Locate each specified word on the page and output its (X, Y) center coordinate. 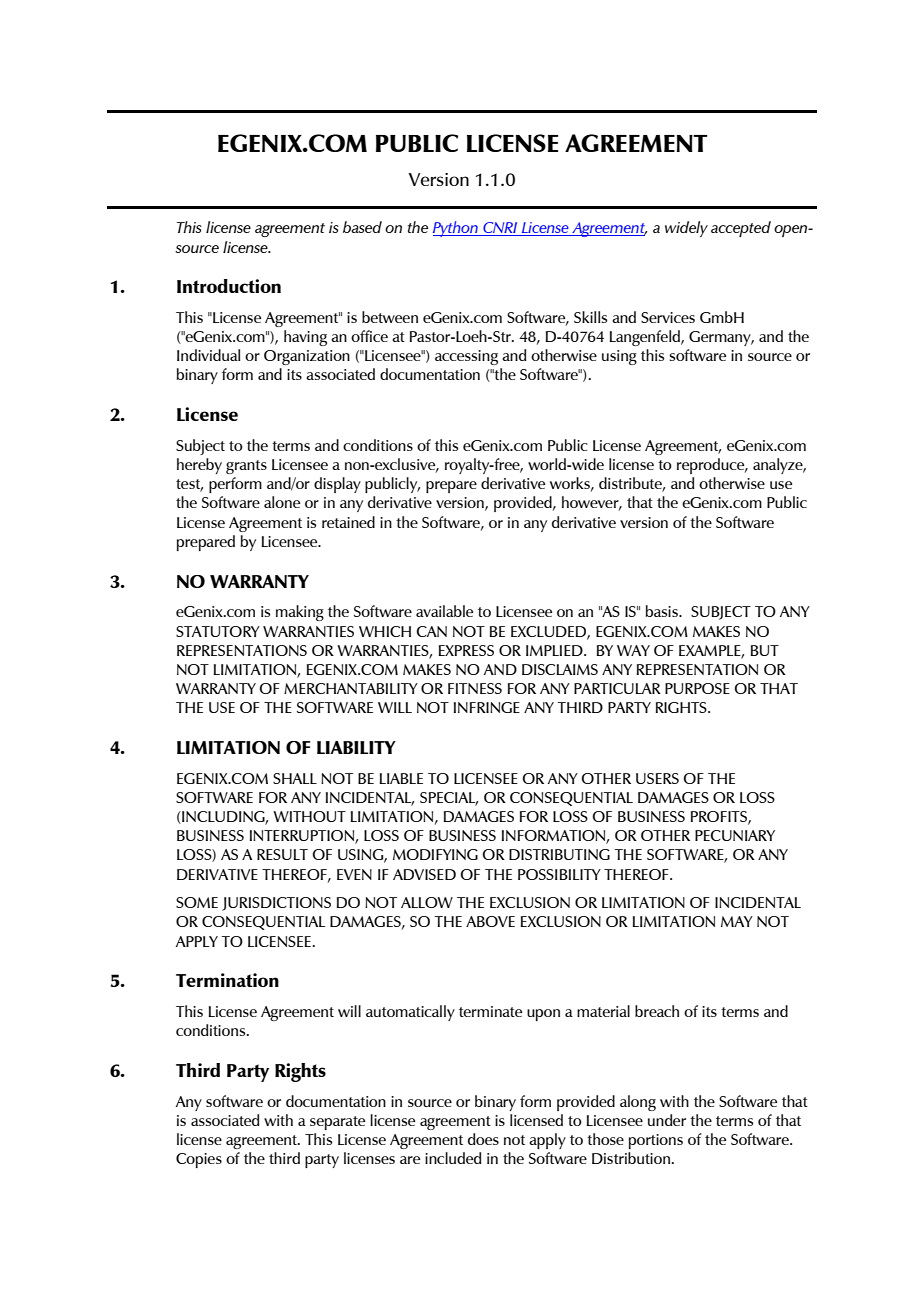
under (667, 1120)
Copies (199, 1160)
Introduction (229, 286)
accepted (741, 229)
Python (456, 229)
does (483, 1139)
